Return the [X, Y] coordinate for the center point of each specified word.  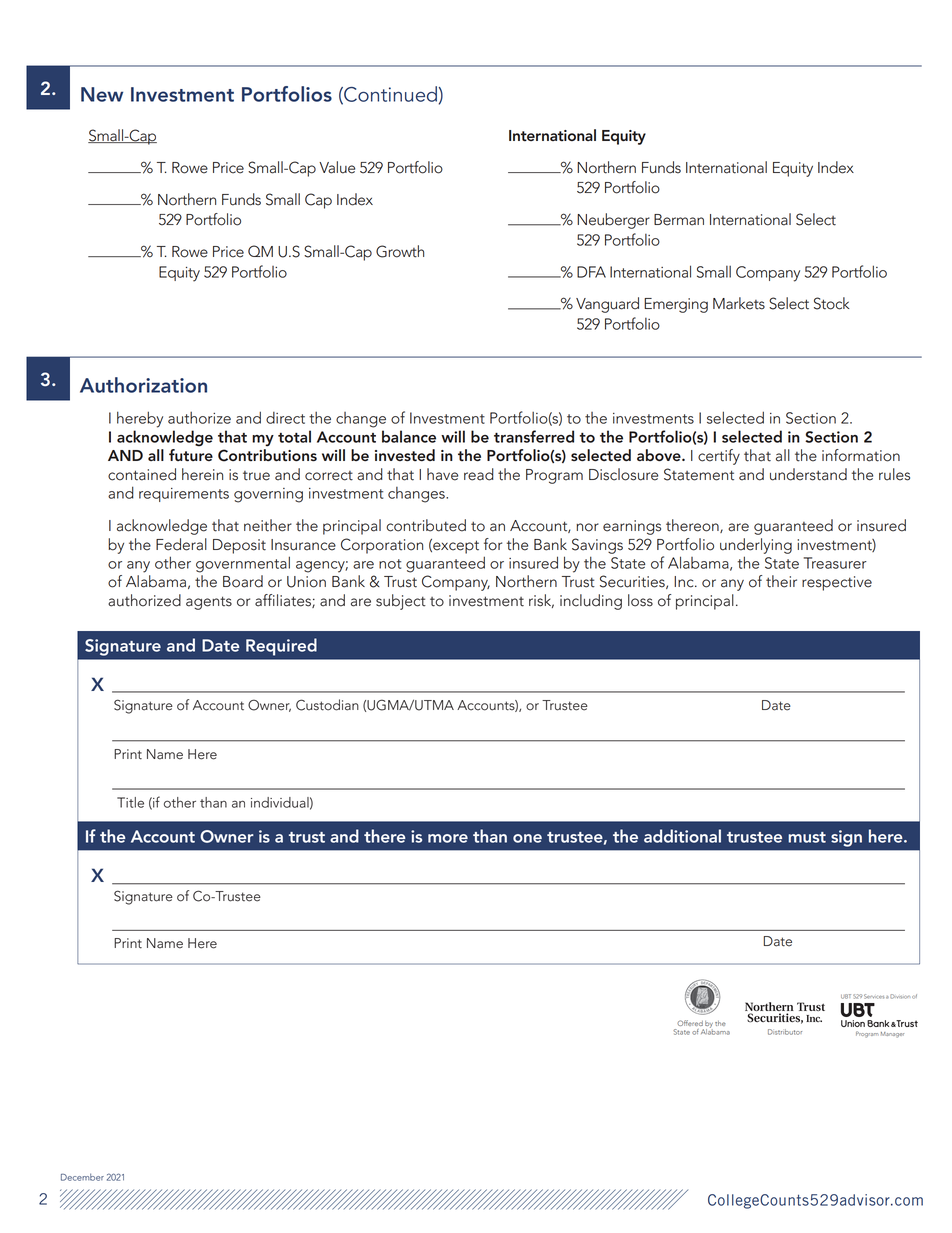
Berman [679, 220]
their [781, 581]
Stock [832, 303]
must [807, 837]
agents [209, 603]
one [527, 838]
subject [401, 602]
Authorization [143, 385]
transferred [534, 436]
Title [130, 802]
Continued [389, 95]
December [82, 1177]
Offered [690, 1023]
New [102, 94]
